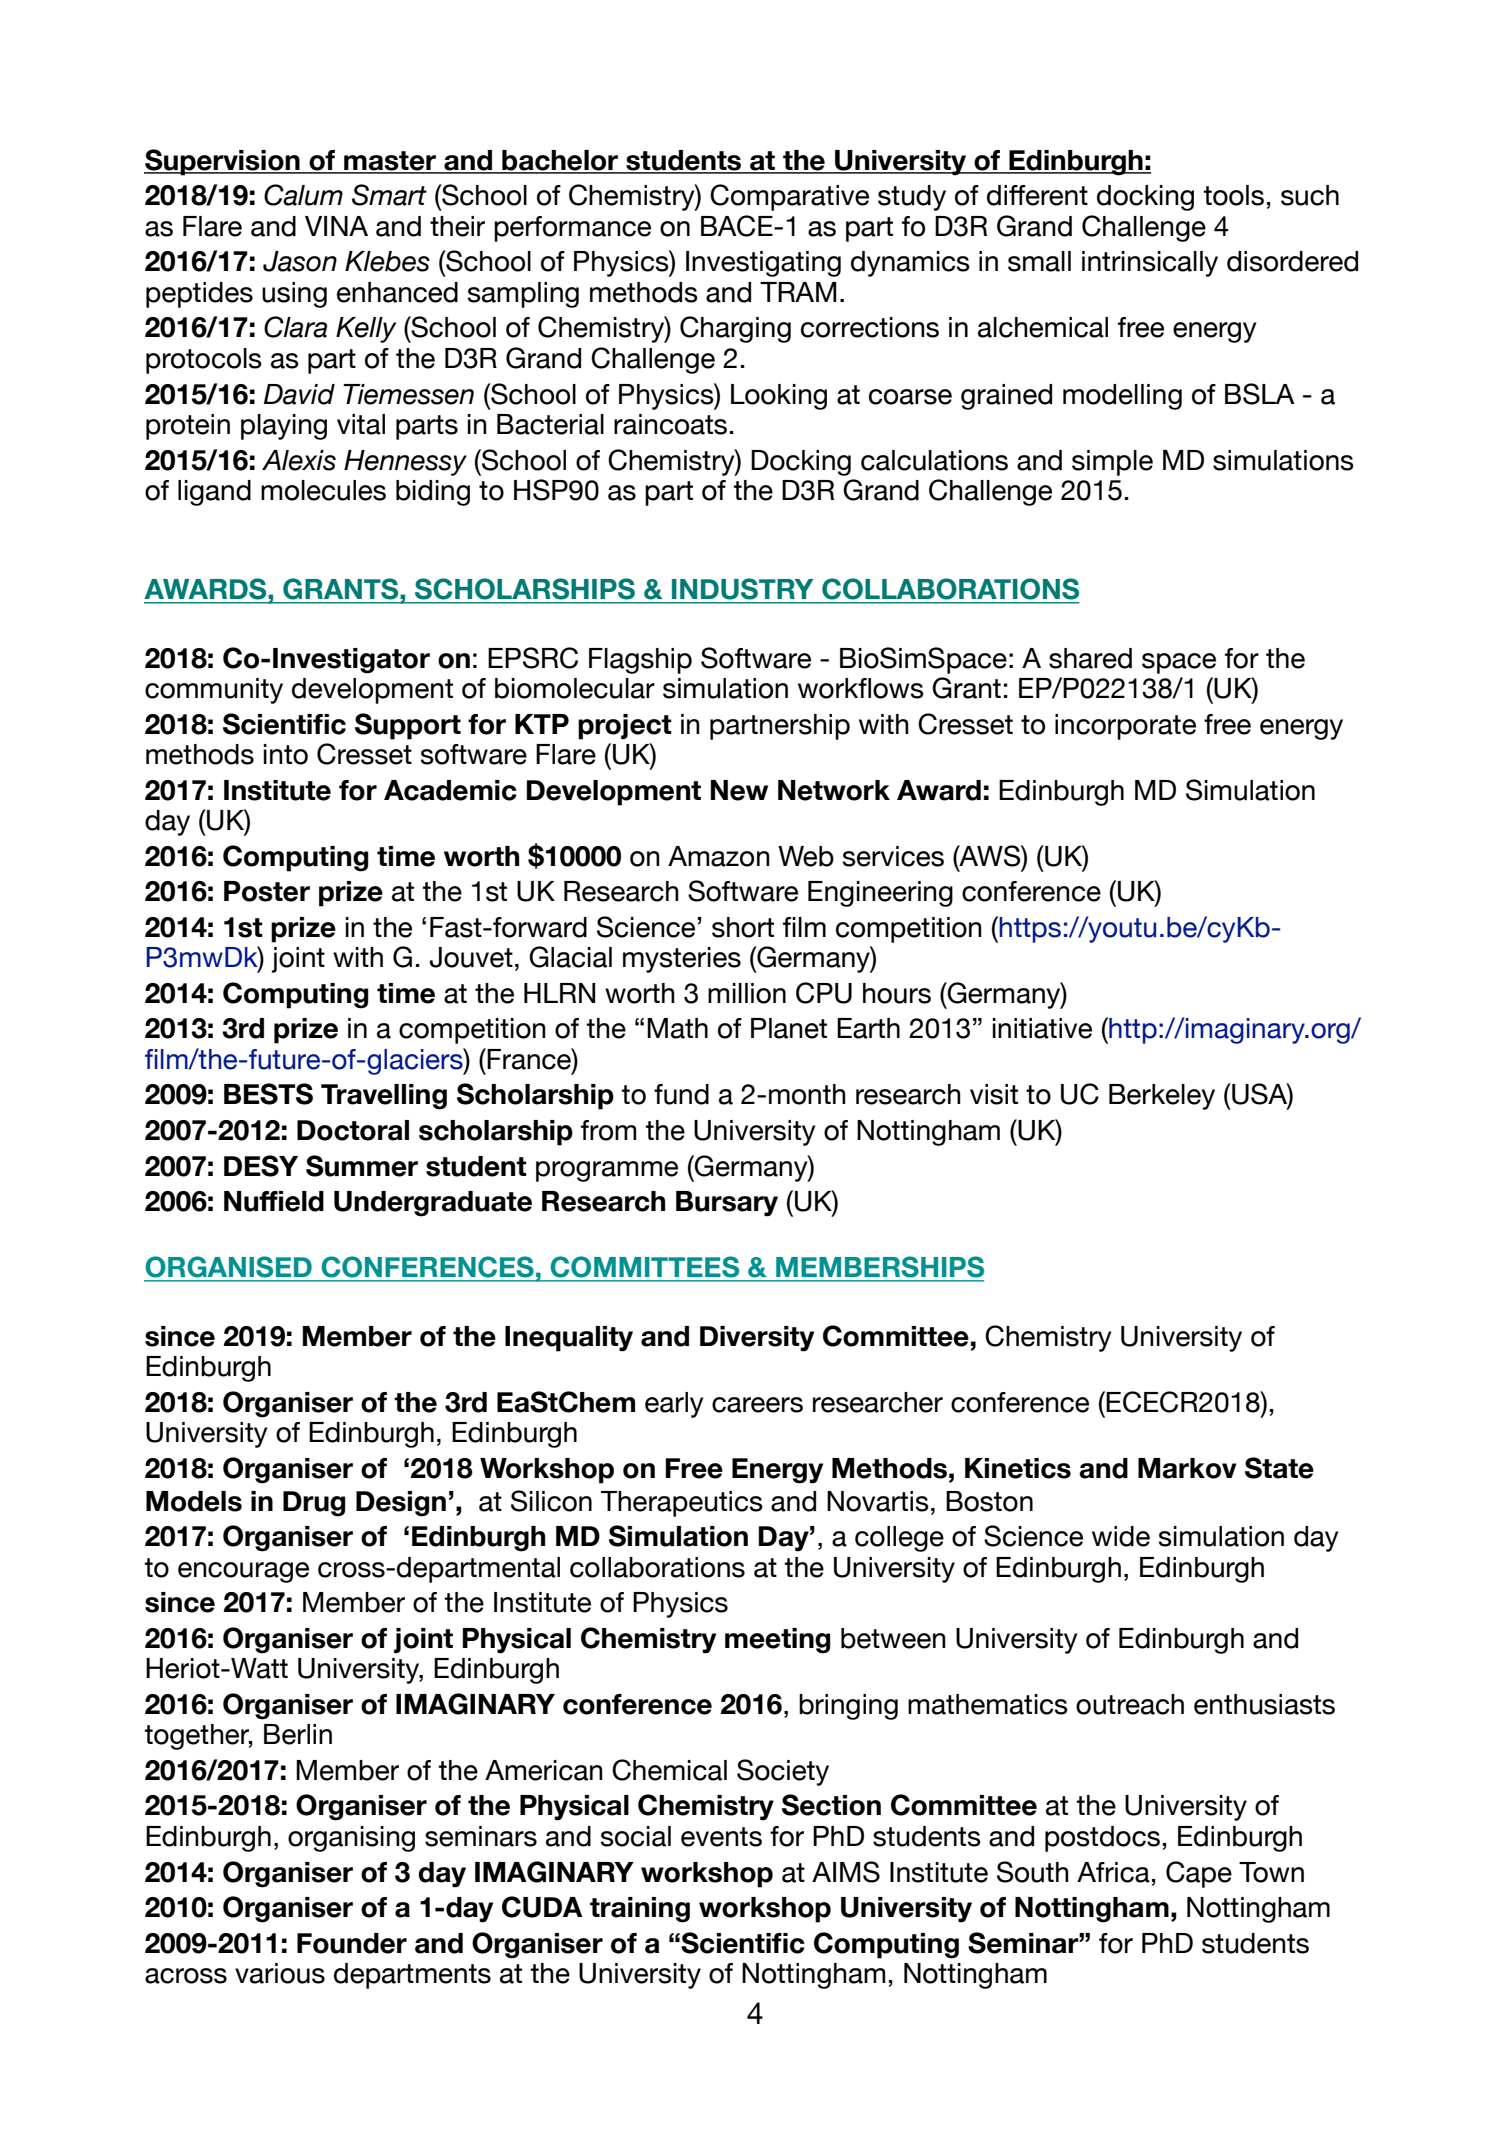 This document has width=1512, height=2138. What do you see at coordinates (1233, 195) in the document?
I see `tools` at bounding box center [1233, 195].
